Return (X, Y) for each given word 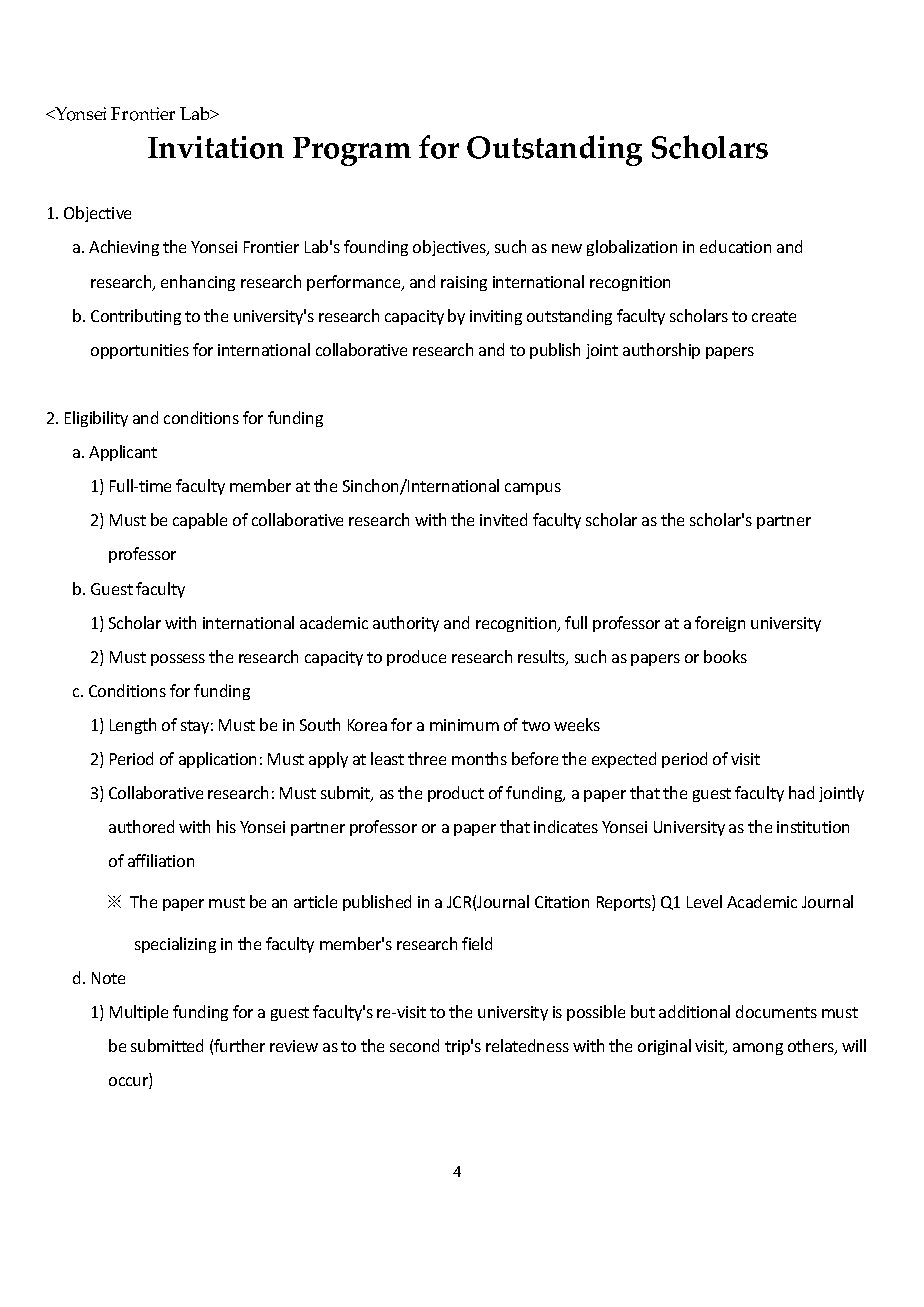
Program (352, 151)
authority (406, 624)
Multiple (139, 1013)
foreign (720, 624)
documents (776, 1011)
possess (178, 660)
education (735, 246)
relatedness (527, 1045)
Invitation (216, 147)
